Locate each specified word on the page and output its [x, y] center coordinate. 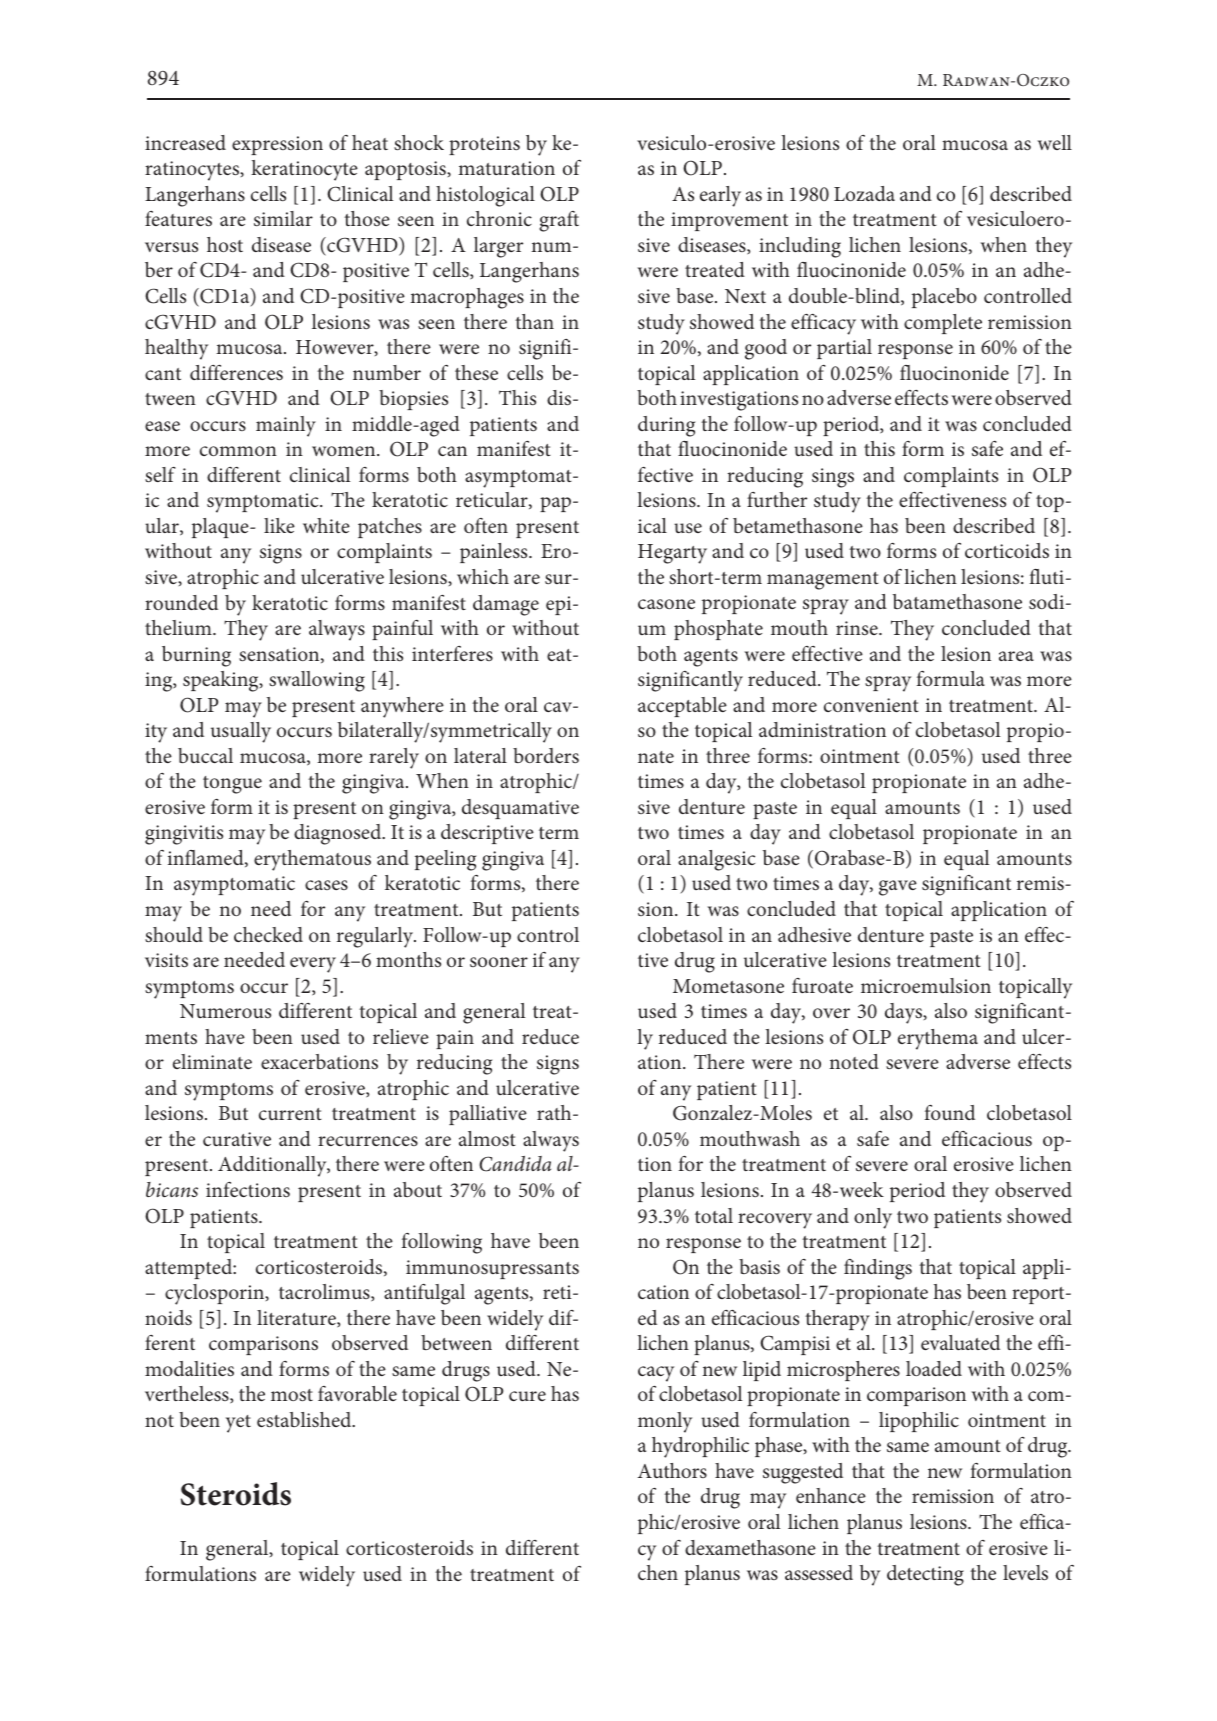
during [666, 426]
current [290, 1114]
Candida [515, 1164]
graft [559, 221]
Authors [672, 1470]
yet [238, 1424]
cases [326, 885]
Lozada [864, 193]
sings [833, 478]
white [326, 525]
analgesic [716, 860]
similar [283, 218]
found [950, 1112]
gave [898, 888]
